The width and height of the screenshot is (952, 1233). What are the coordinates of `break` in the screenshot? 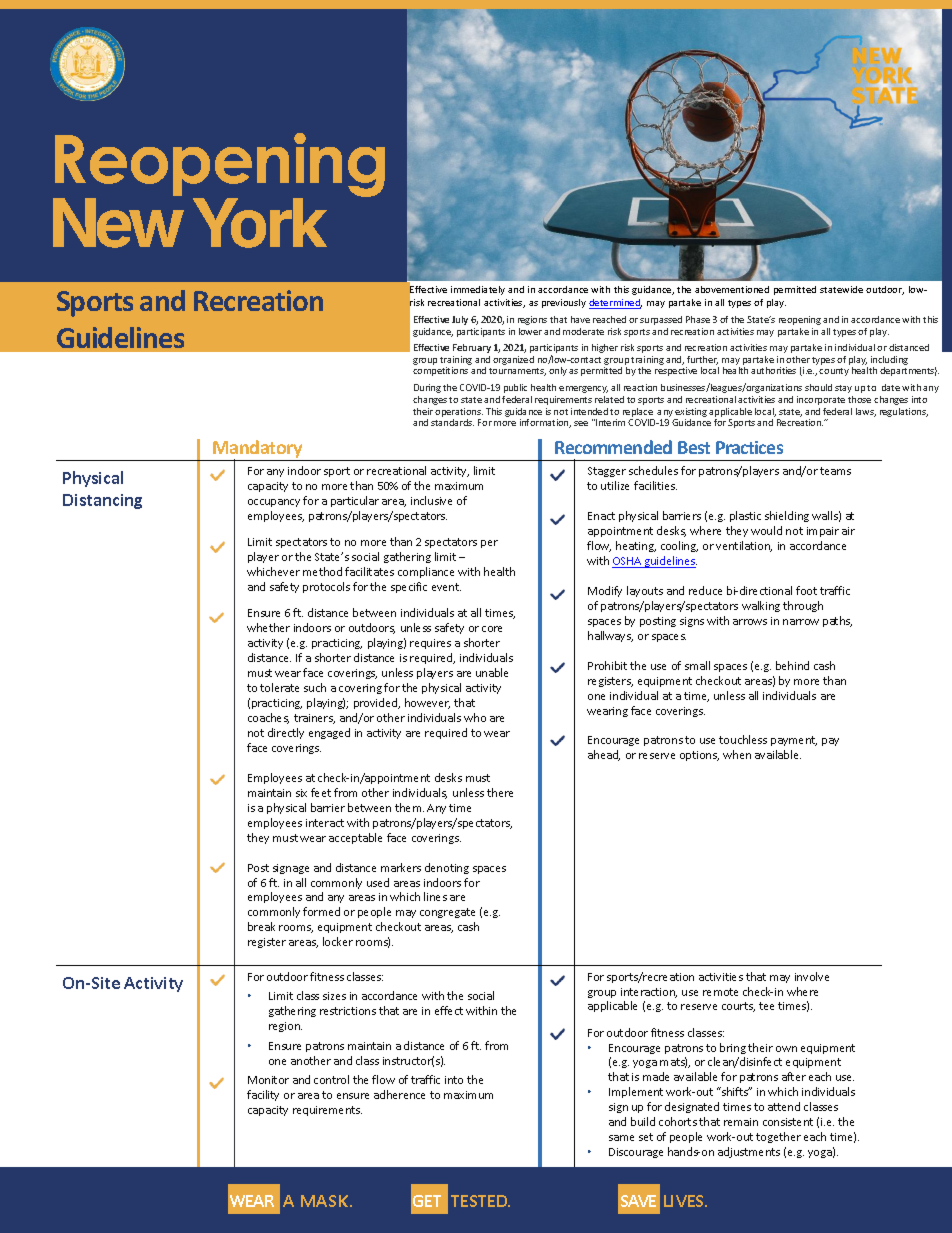 It's located at (261, 926).
